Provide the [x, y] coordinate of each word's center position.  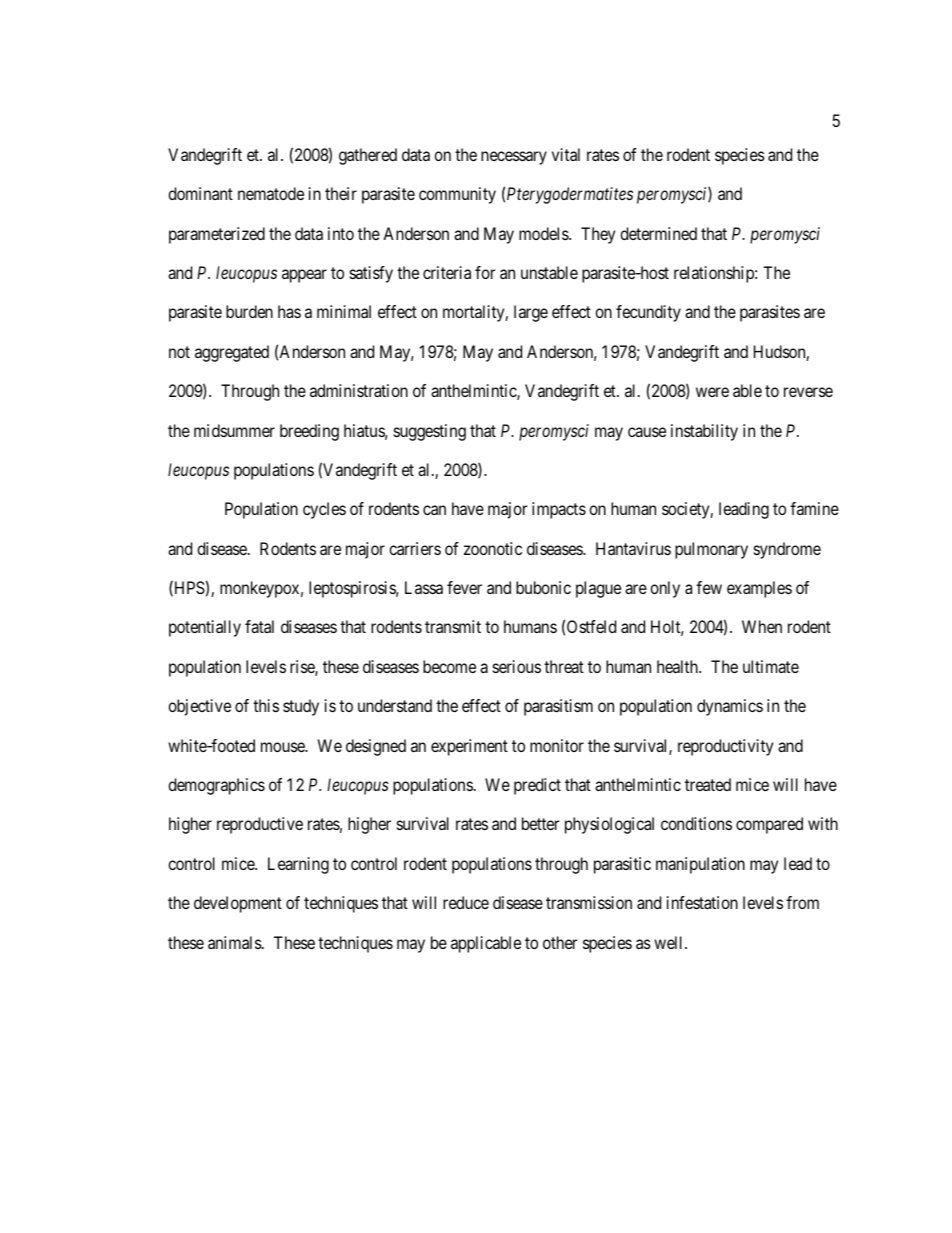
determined [658, 233]
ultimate [771, 666]
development [238, 904]
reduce [466, 902]
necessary [514, 158]
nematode [271, 193]
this [266, 705]
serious [517, 666]
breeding [309, 432]
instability [704, 432]
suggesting [430, 432]
